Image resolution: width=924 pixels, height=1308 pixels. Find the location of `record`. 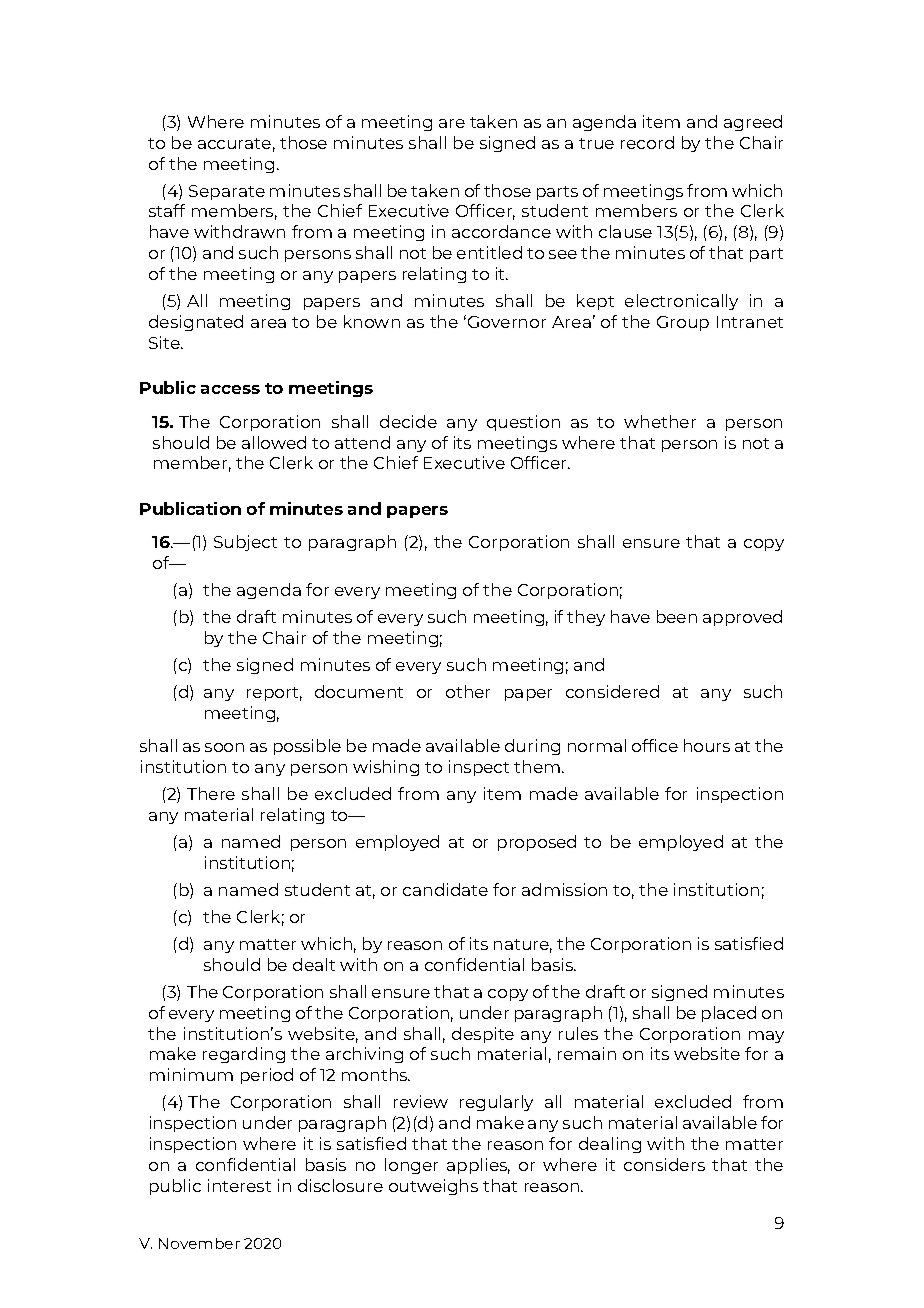

record is located at coordinates (647, 142).
